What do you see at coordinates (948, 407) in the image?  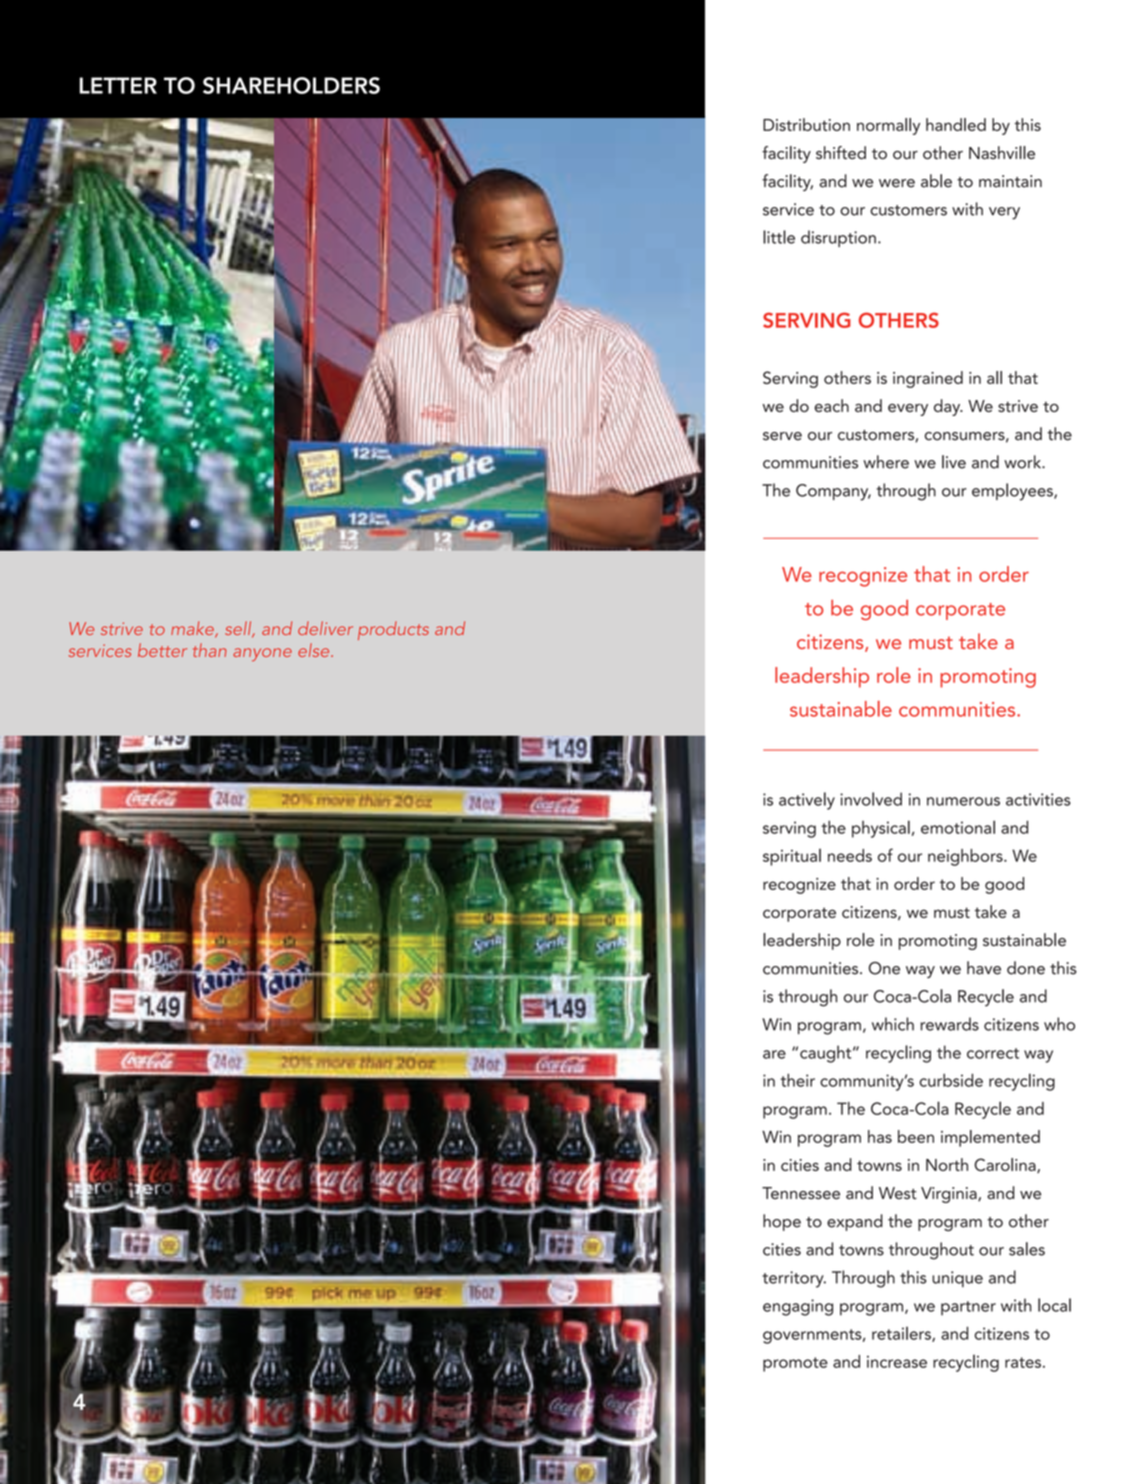 I see `day` at bounding box center [948, 407].
